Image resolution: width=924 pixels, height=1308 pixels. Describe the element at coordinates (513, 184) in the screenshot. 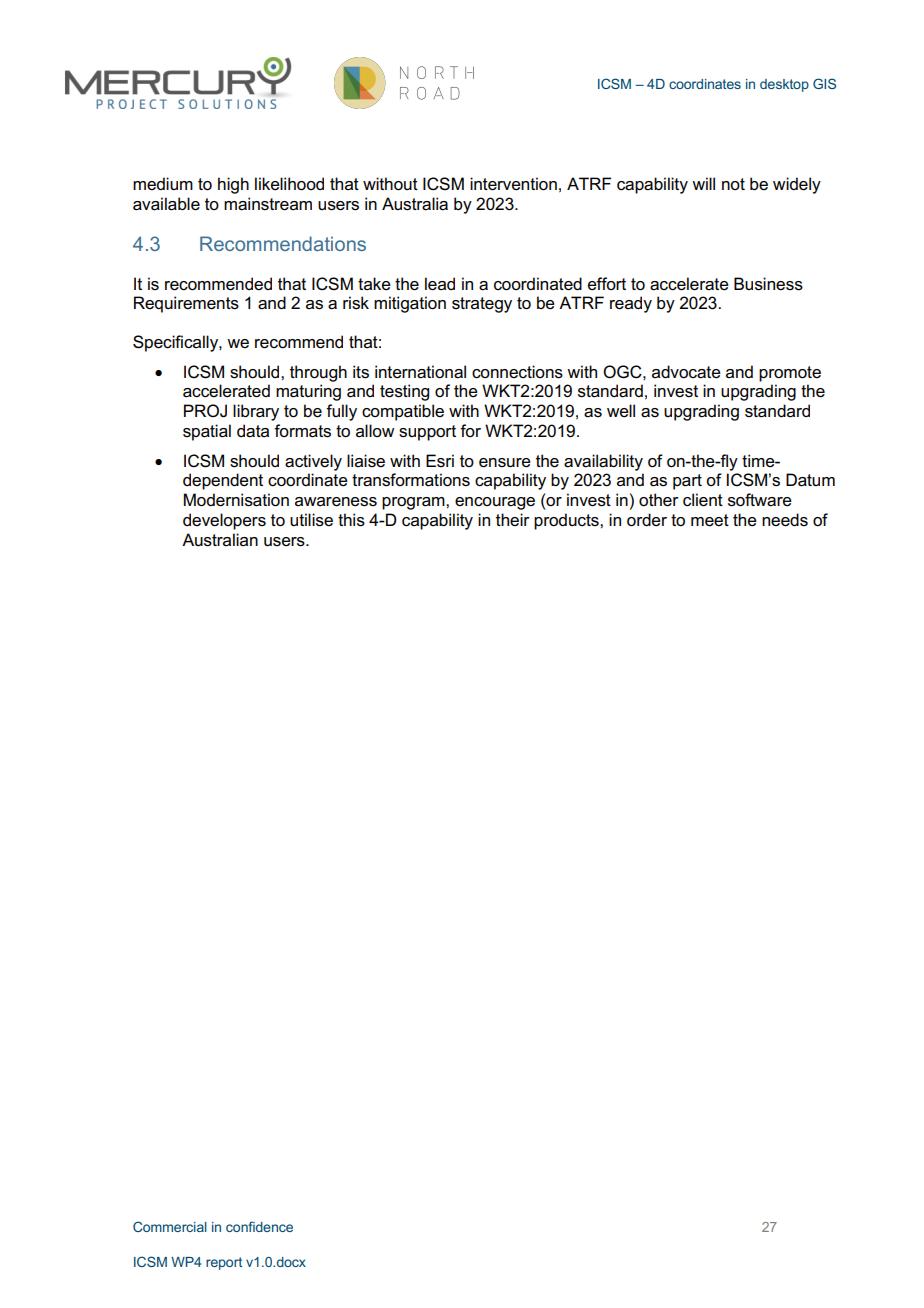

I see `intervention` at that location.
